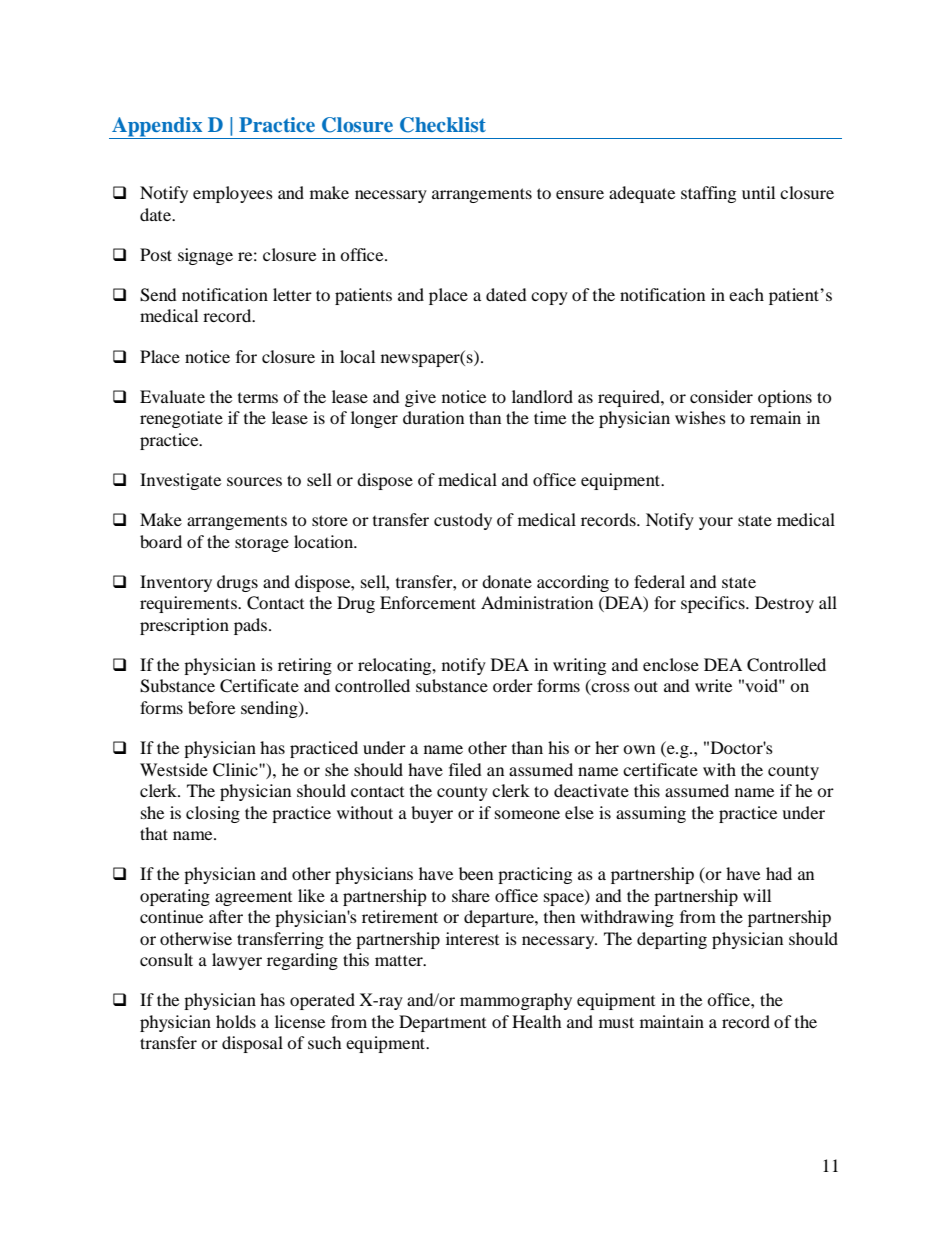 This page has width=952, height=1233. Describe the element at coordinates (233, 194) in the page. I see `employees` at that location.
